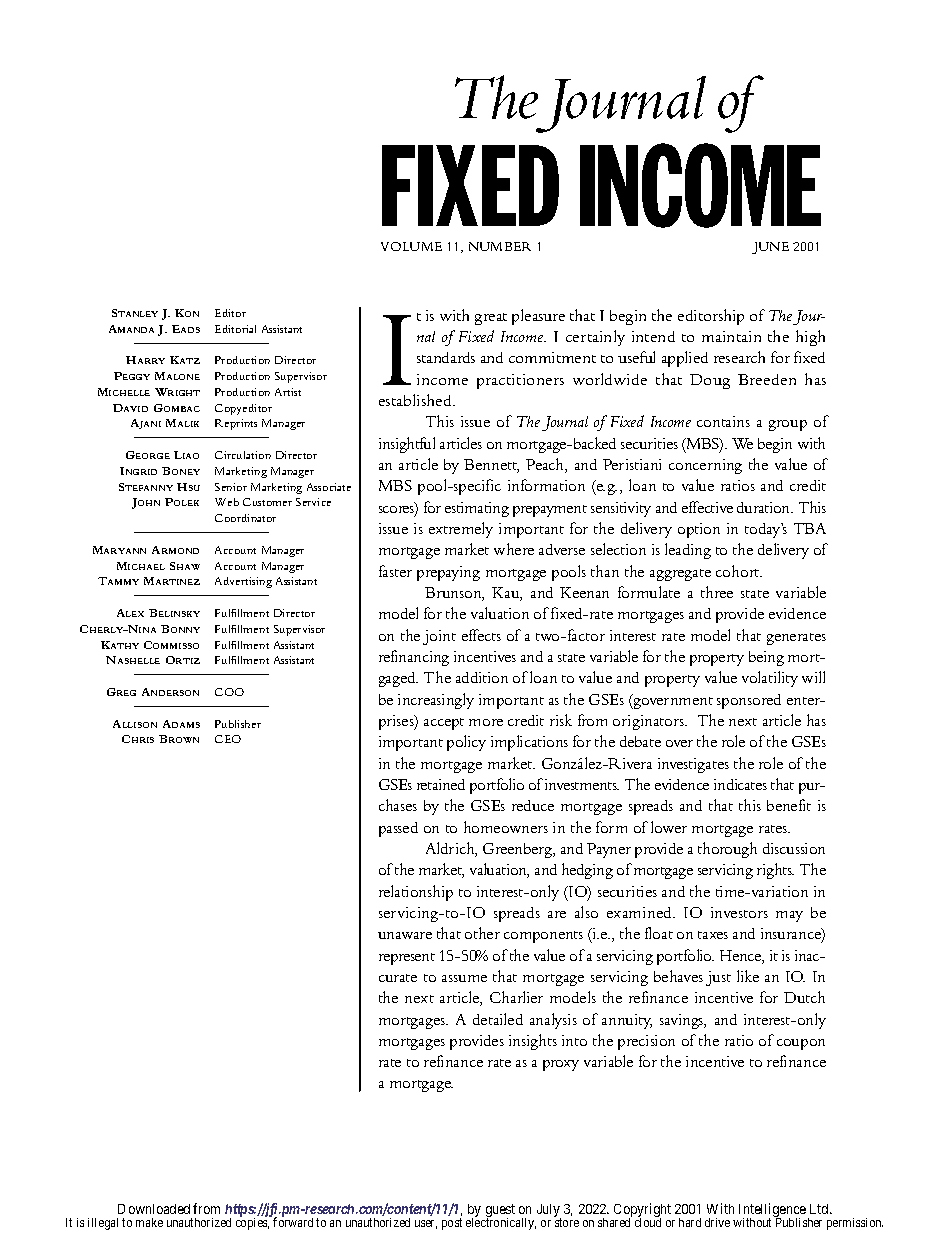 This screenshot has width=952, height=1237. What do you see at coordinates (775, 871) in the screenshot?
I see `rights` at bounding box center [775, 871].
